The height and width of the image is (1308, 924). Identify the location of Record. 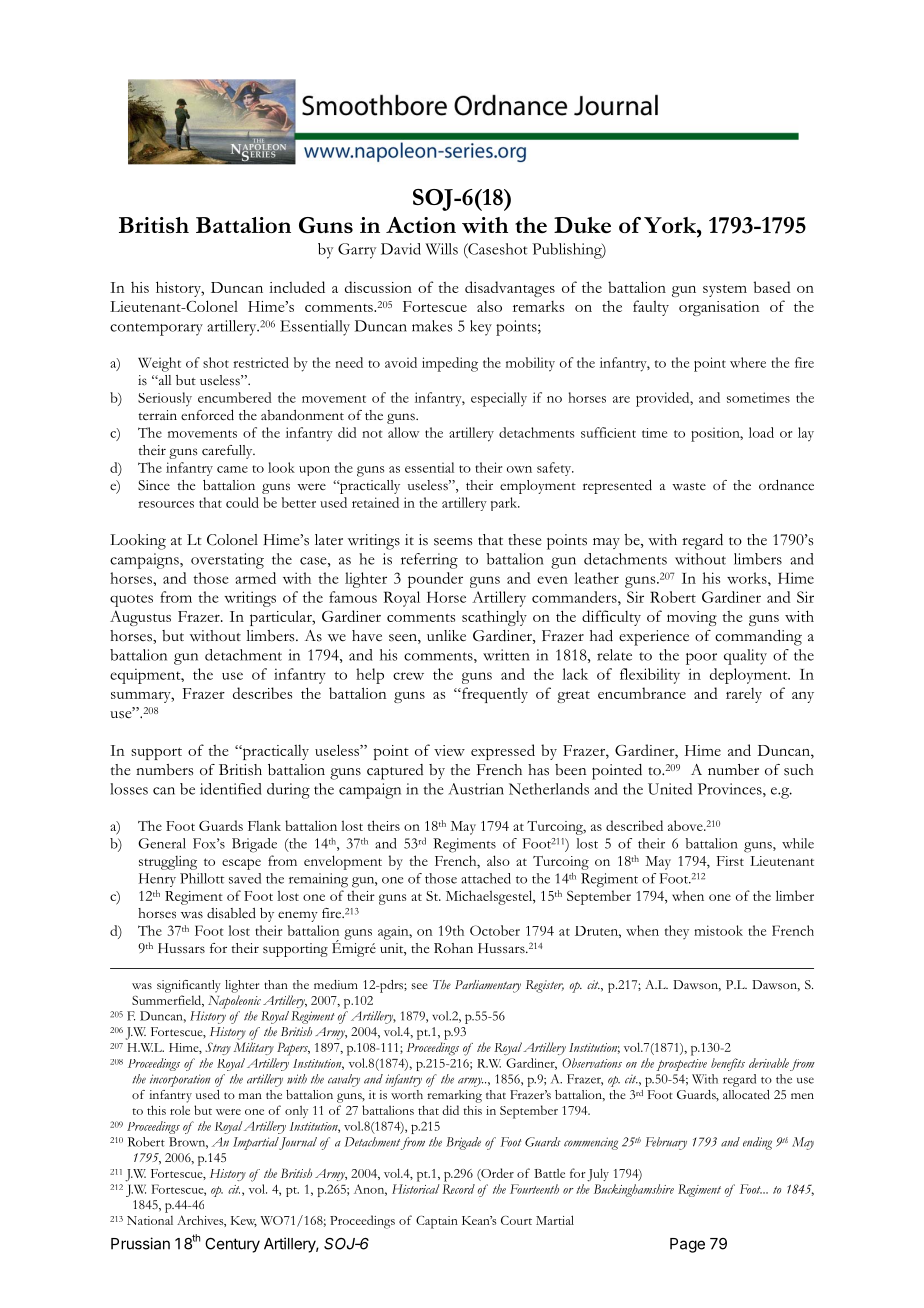
(458, 1189).
